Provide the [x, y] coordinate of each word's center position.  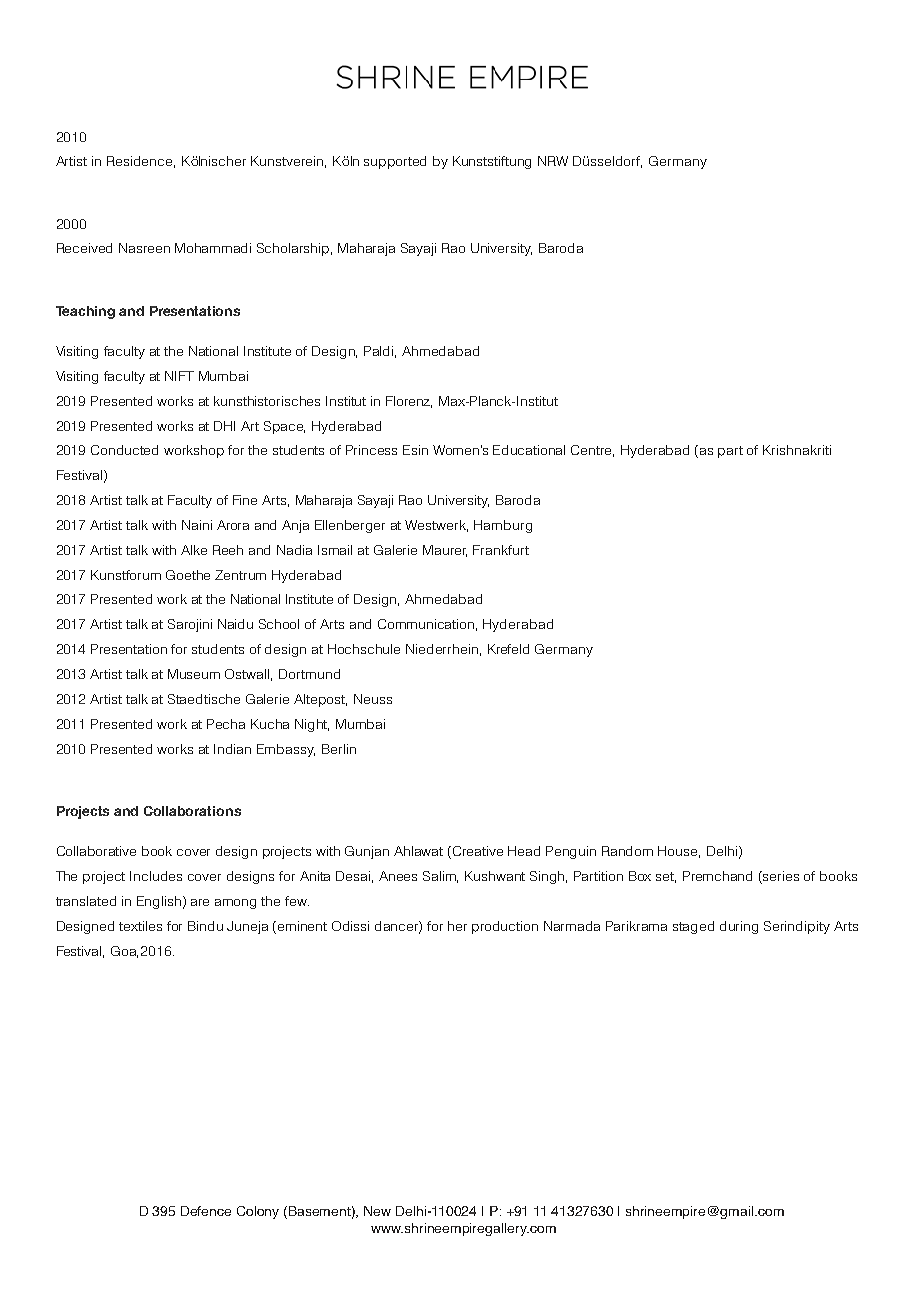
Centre [592, 451]
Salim [440, 877]
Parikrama [636, 926]
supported [395, 162]
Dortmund [309, 674]
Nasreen [144, 248]
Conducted [124, 450]
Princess [371, 450]
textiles [140, 926]
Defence [206, 1211]
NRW [553, 161]
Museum [194, 674]
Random [627, 851]
